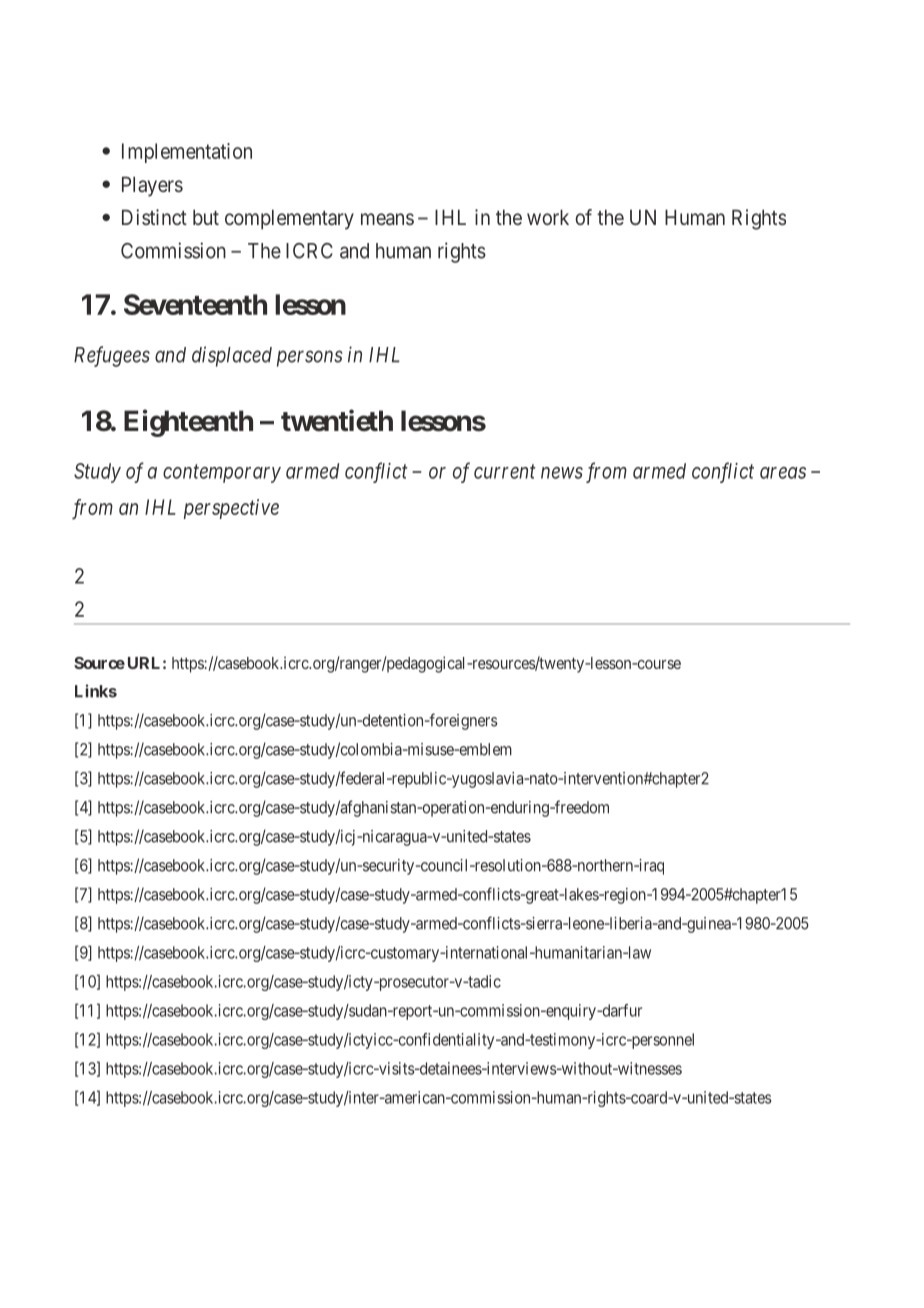 This page has height=1308, width=924. What do you see at coordinates (232, 356) in the page?
I see `displaced` at bounding box center [232, 356].
